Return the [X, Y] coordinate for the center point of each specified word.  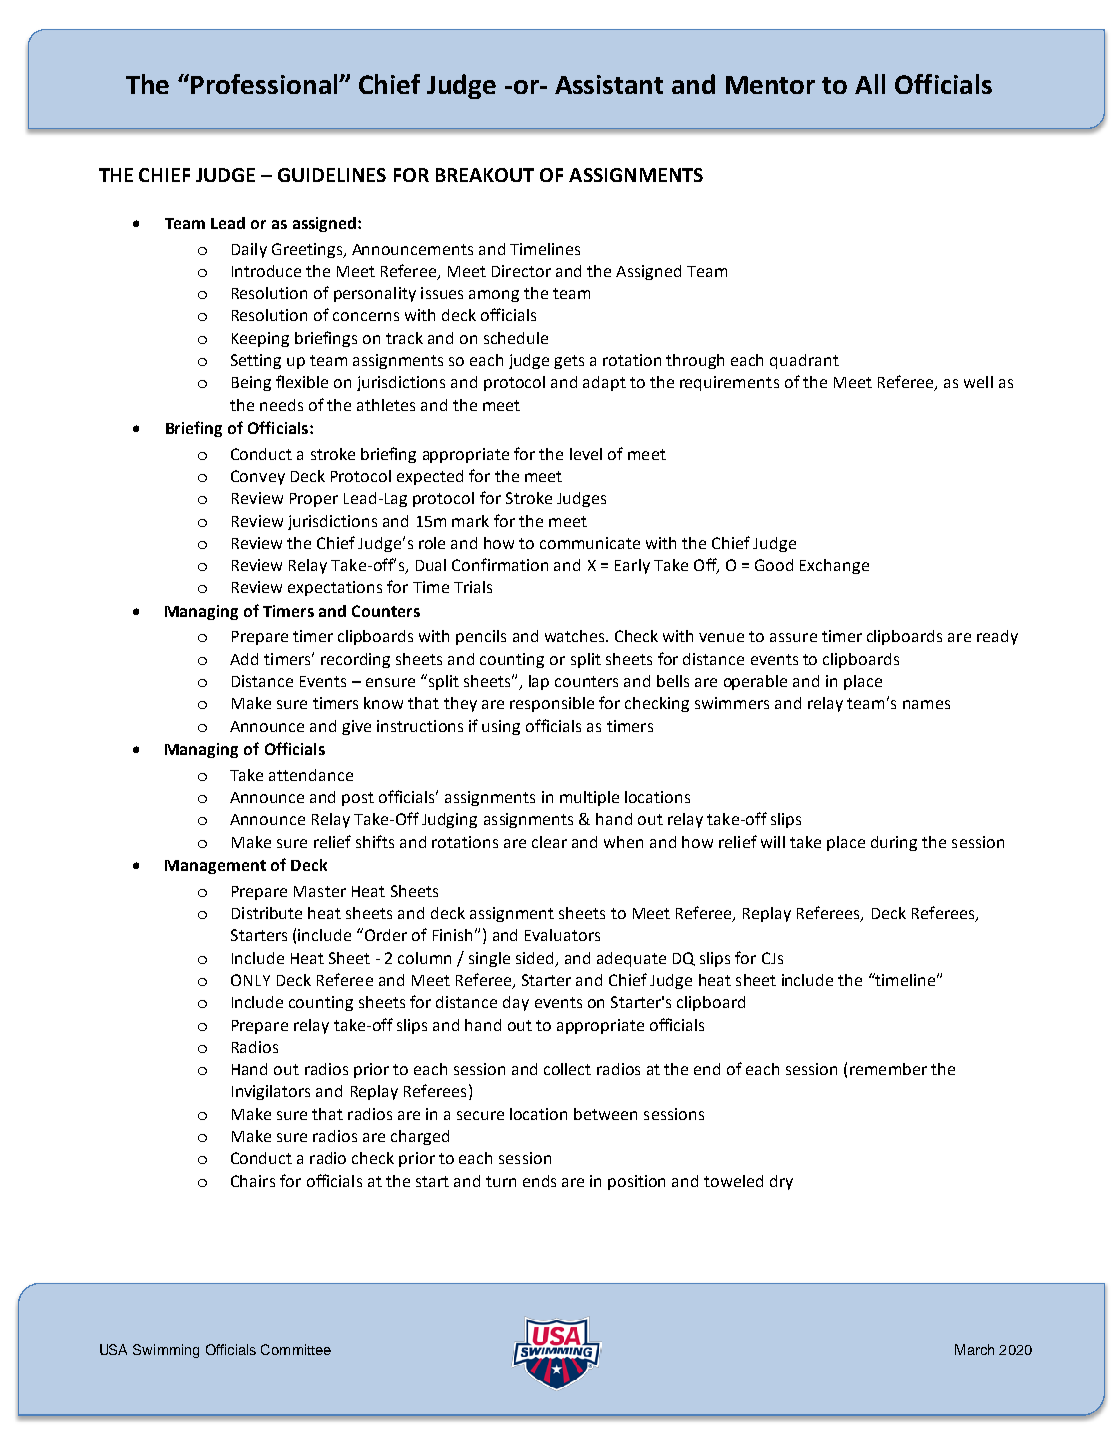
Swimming [166, 1351]
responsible [552, 704]
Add [244, 659]
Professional [265, 84]
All [870, 84]
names [926, 704]
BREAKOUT [485, 175]
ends [539, 1181]
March [974, 1349]
